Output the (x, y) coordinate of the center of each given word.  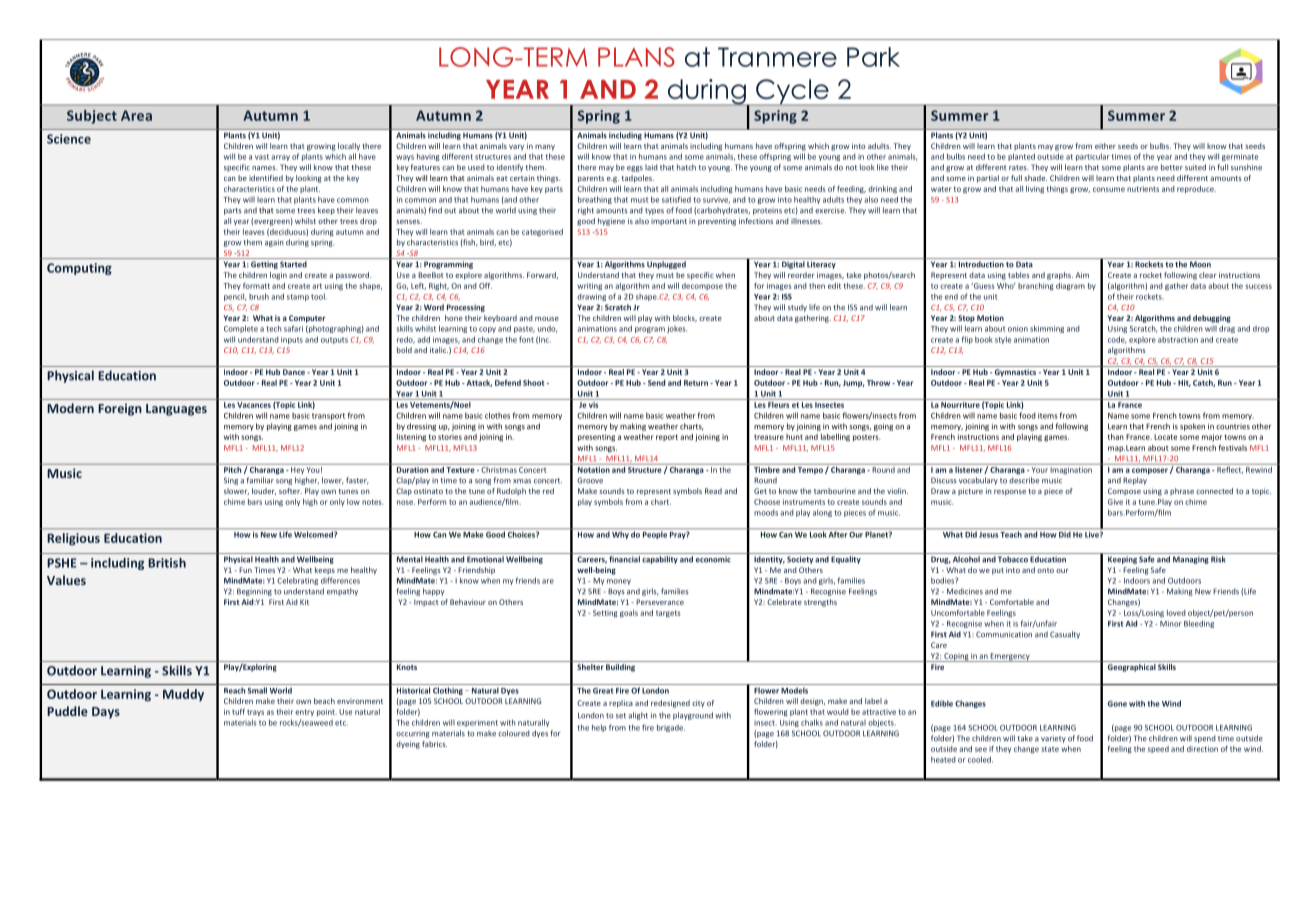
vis (594, 403)
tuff (238, 711)
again (274, 243)
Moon (1200, 264)
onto (1045, 570)
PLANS (636, 57)
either (1105, 146)
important (669, 221)
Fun (245, 570)
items (1048, 416)
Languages (176, 410)
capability (660, 560)
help (599, 728)
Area (136, 115)
